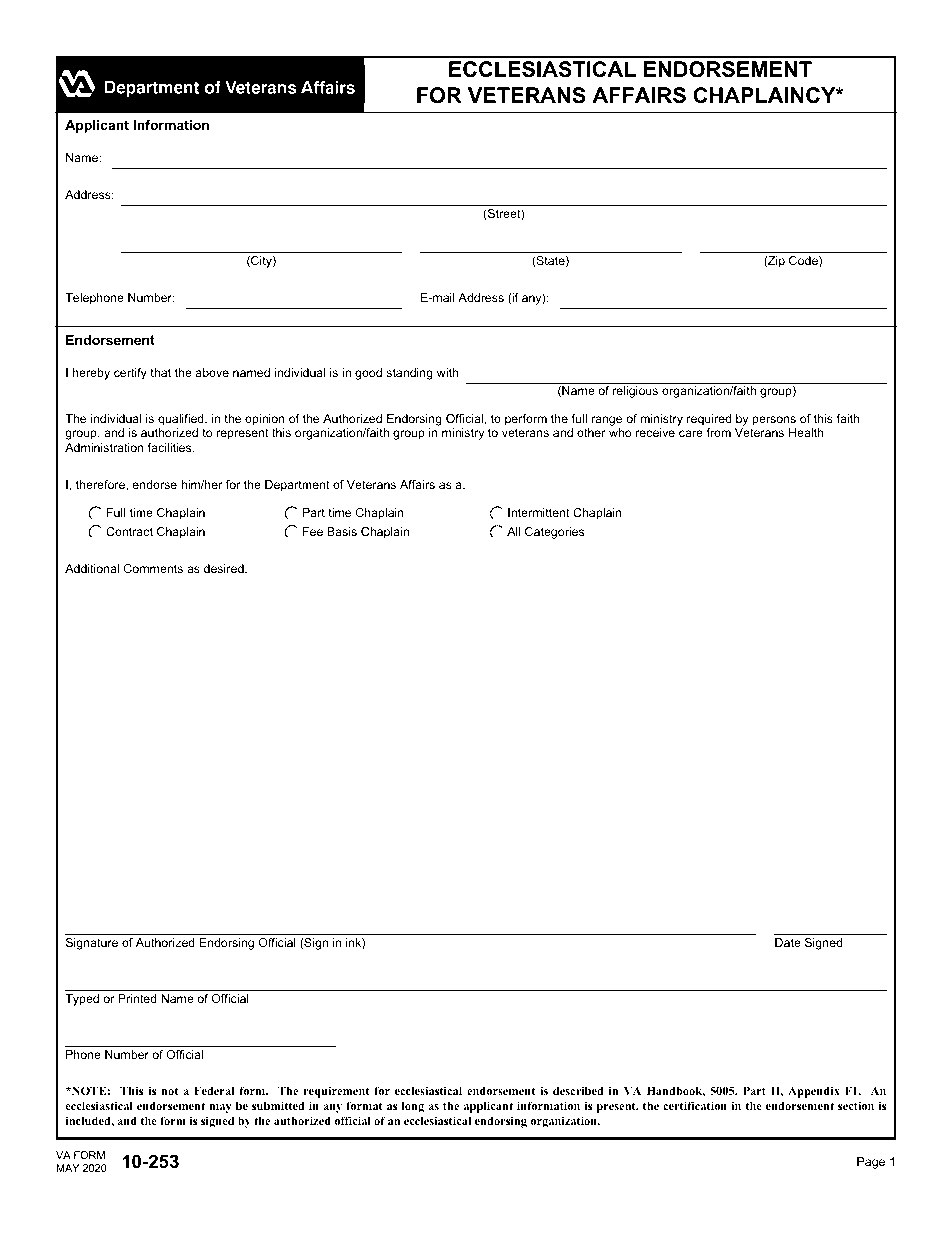  Describe the element at coordinates (774, 421) in the screenshot. I see `persons` at that location.
